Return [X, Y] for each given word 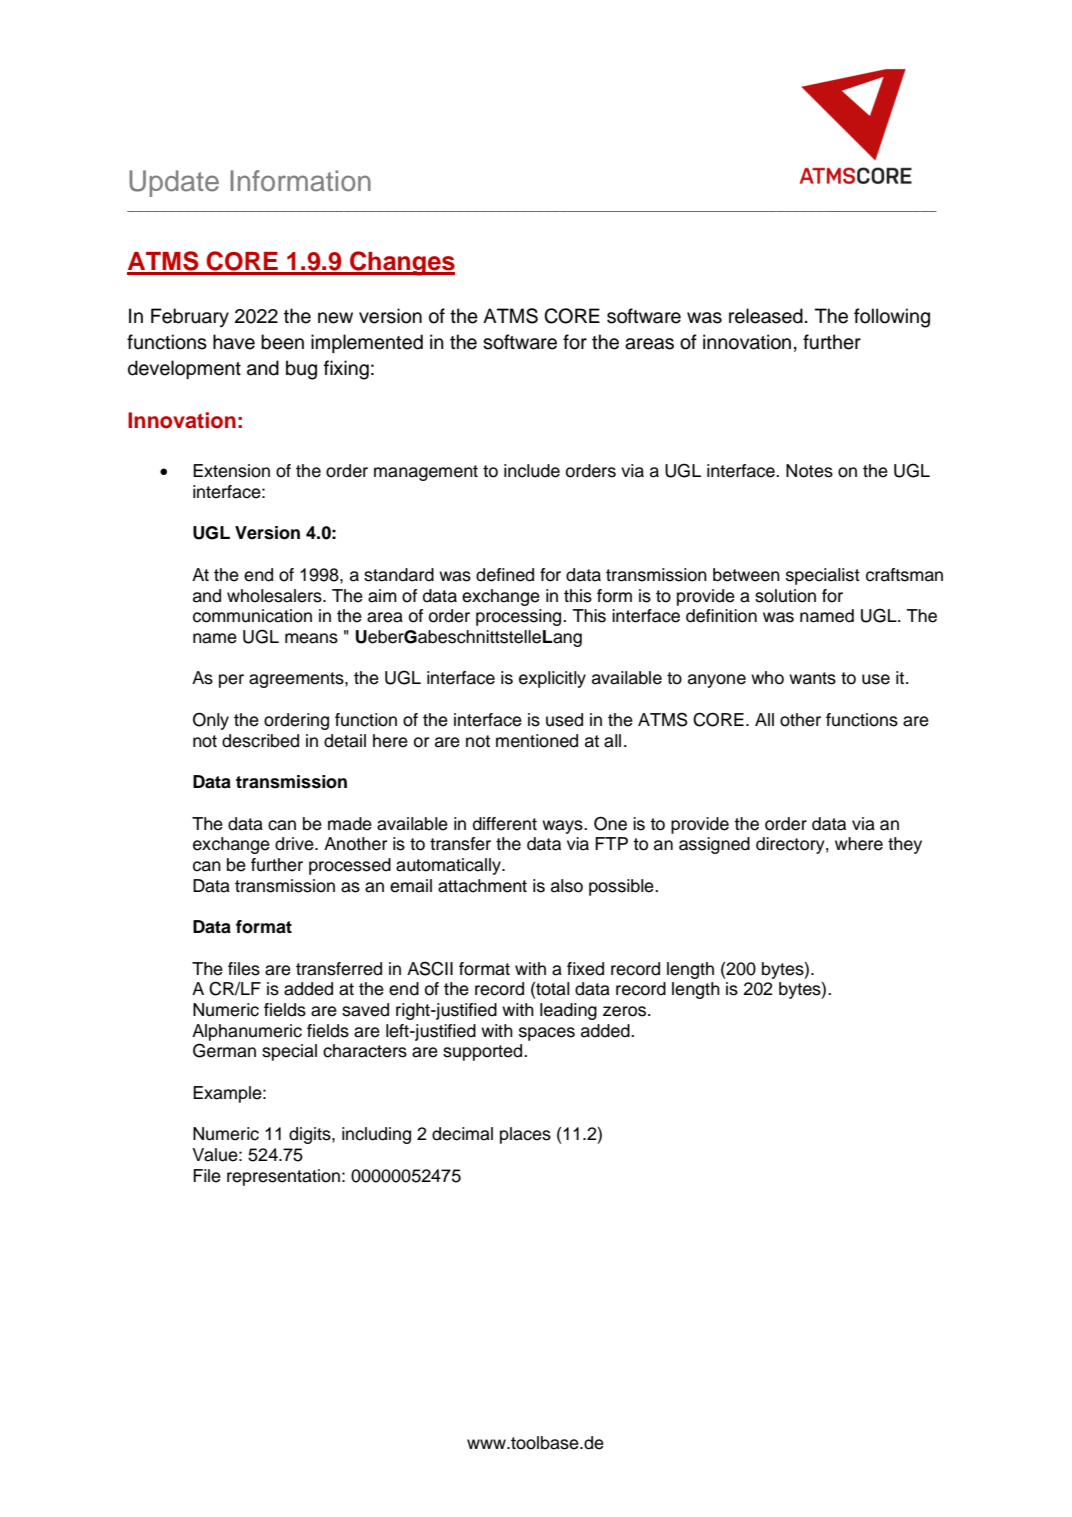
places [525, 1135]
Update [174, 183]
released [766, 316]
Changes [401, 263]
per [231, 681]
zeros [626, 1011]
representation [283, 1177]
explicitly [552, 679]
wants [812, 678]
